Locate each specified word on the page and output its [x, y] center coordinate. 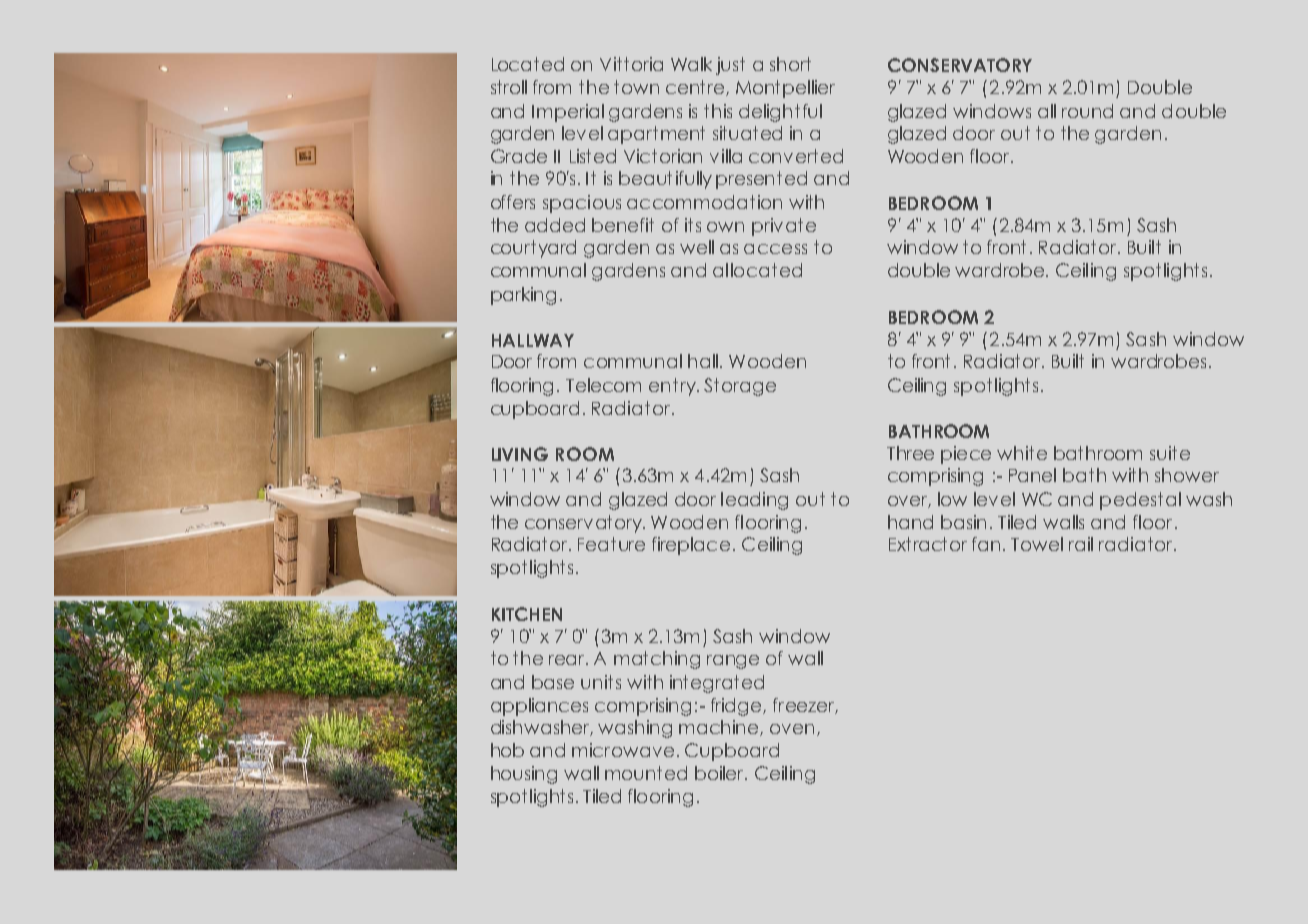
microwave [625, 750]
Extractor [928, 544]
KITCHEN [527, 614]
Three [910, 453]
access [775, 249]
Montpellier [785, 89]
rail [1081, 544]
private [784, 227]
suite [1170, 453]
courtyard [533, 249]
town [636, 87]
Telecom [603, 385]
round [1087, 111]
